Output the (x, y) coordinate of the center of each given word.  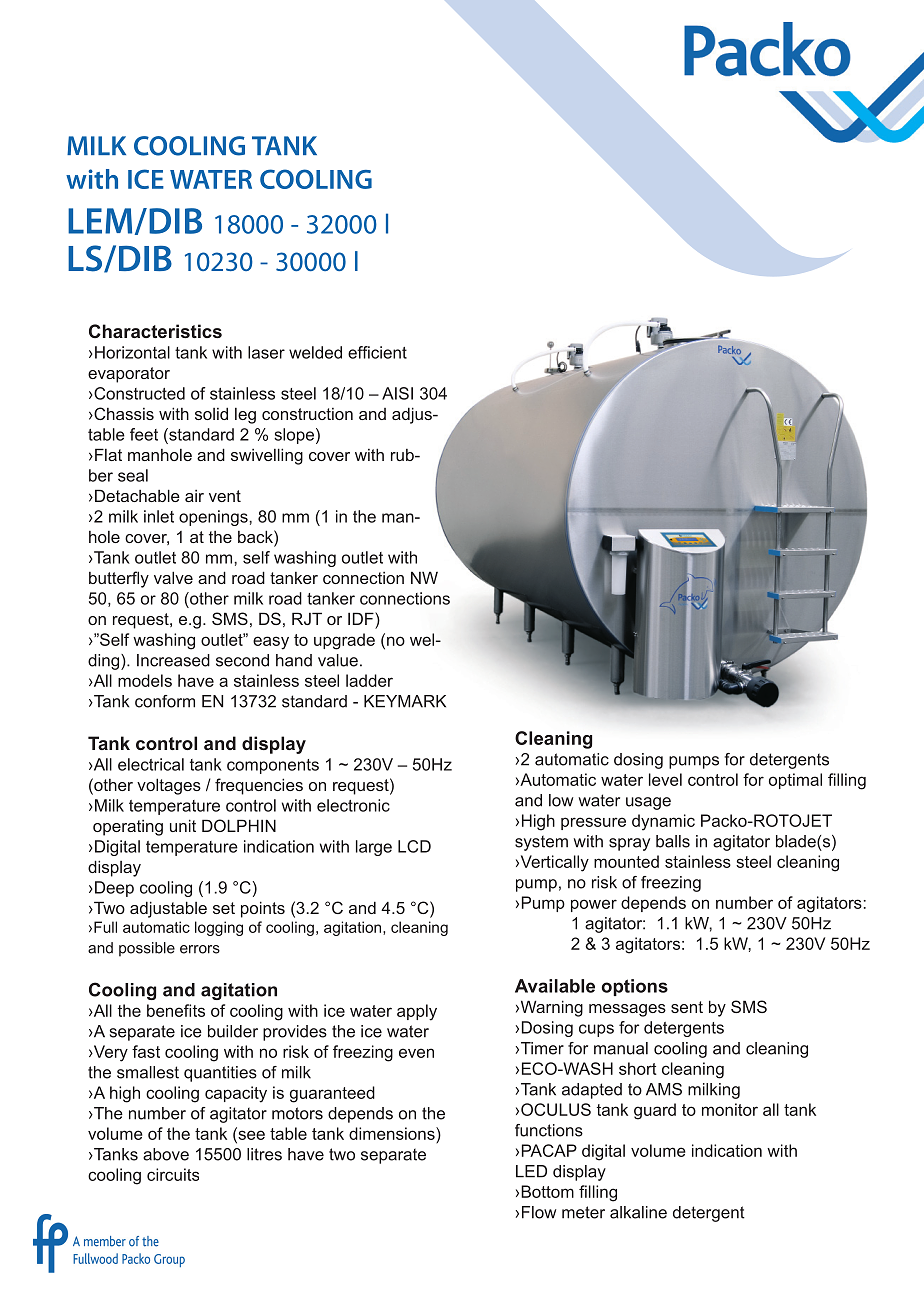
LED (531, 1171)
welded (315, 352)
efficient (377, 352)
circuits (173, 1174)
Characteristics (155, 331)
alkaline (638, 1212)
